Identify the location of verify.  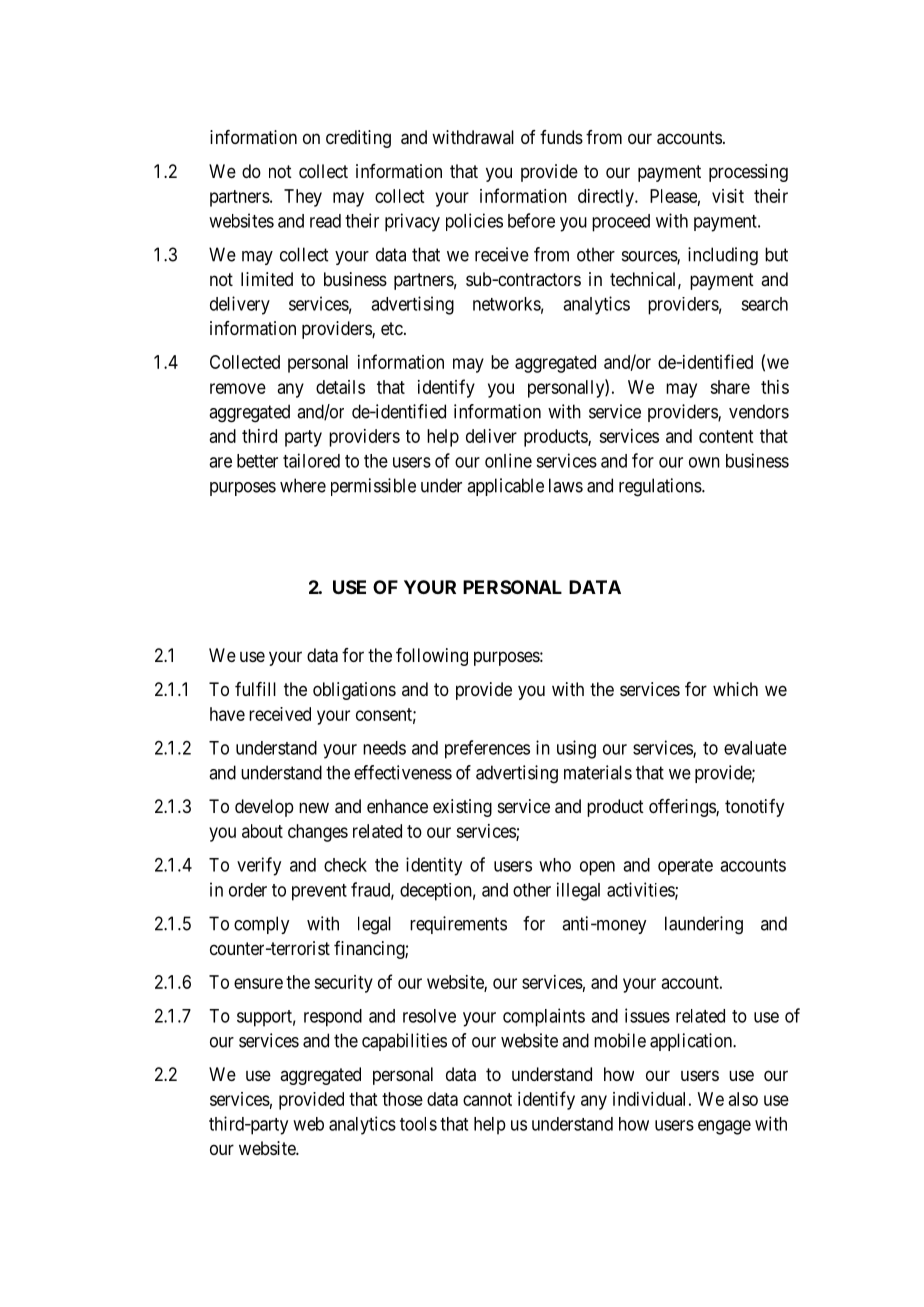
(259, 866).
